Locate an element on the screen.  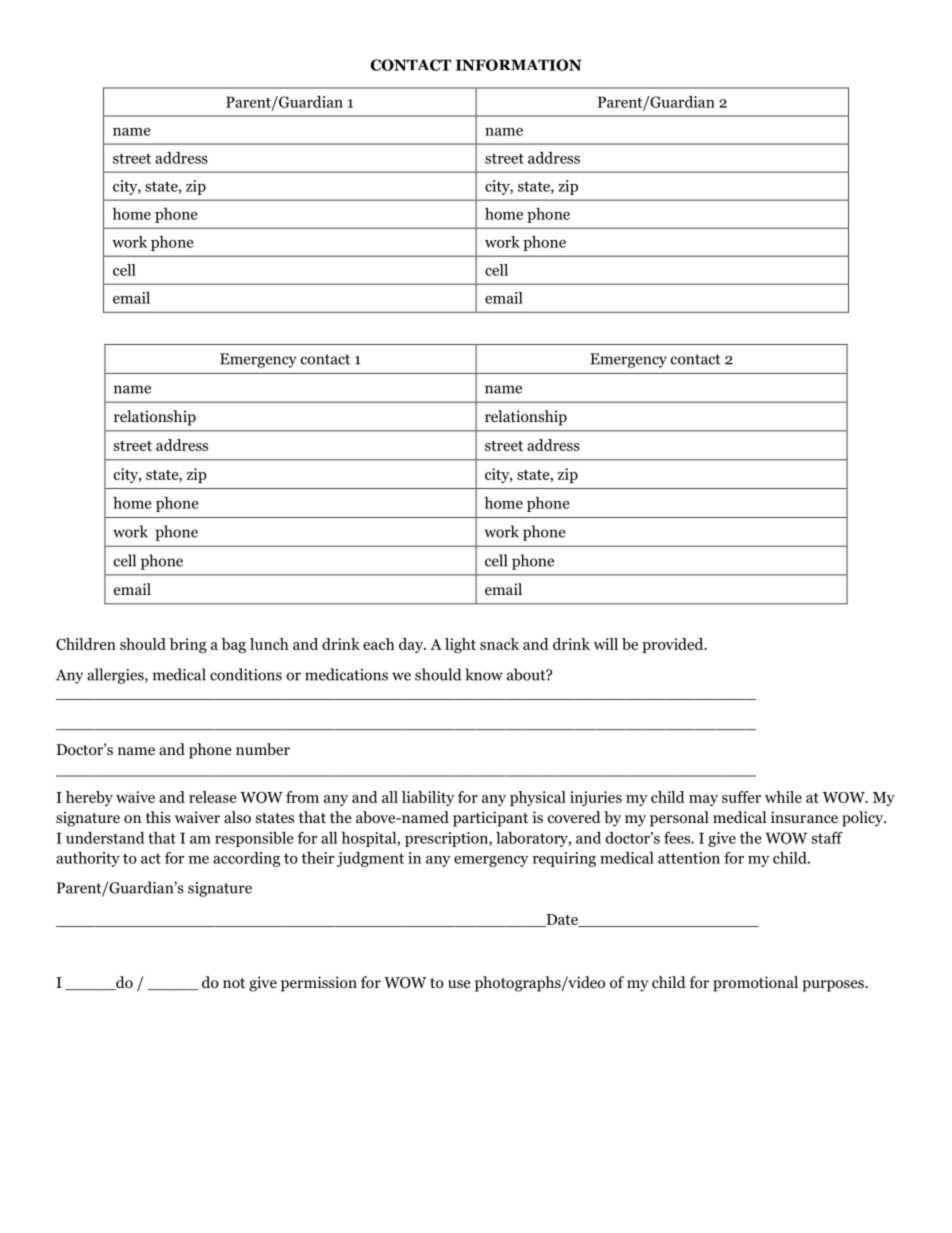
snack is located at coordinates (499, 644).
